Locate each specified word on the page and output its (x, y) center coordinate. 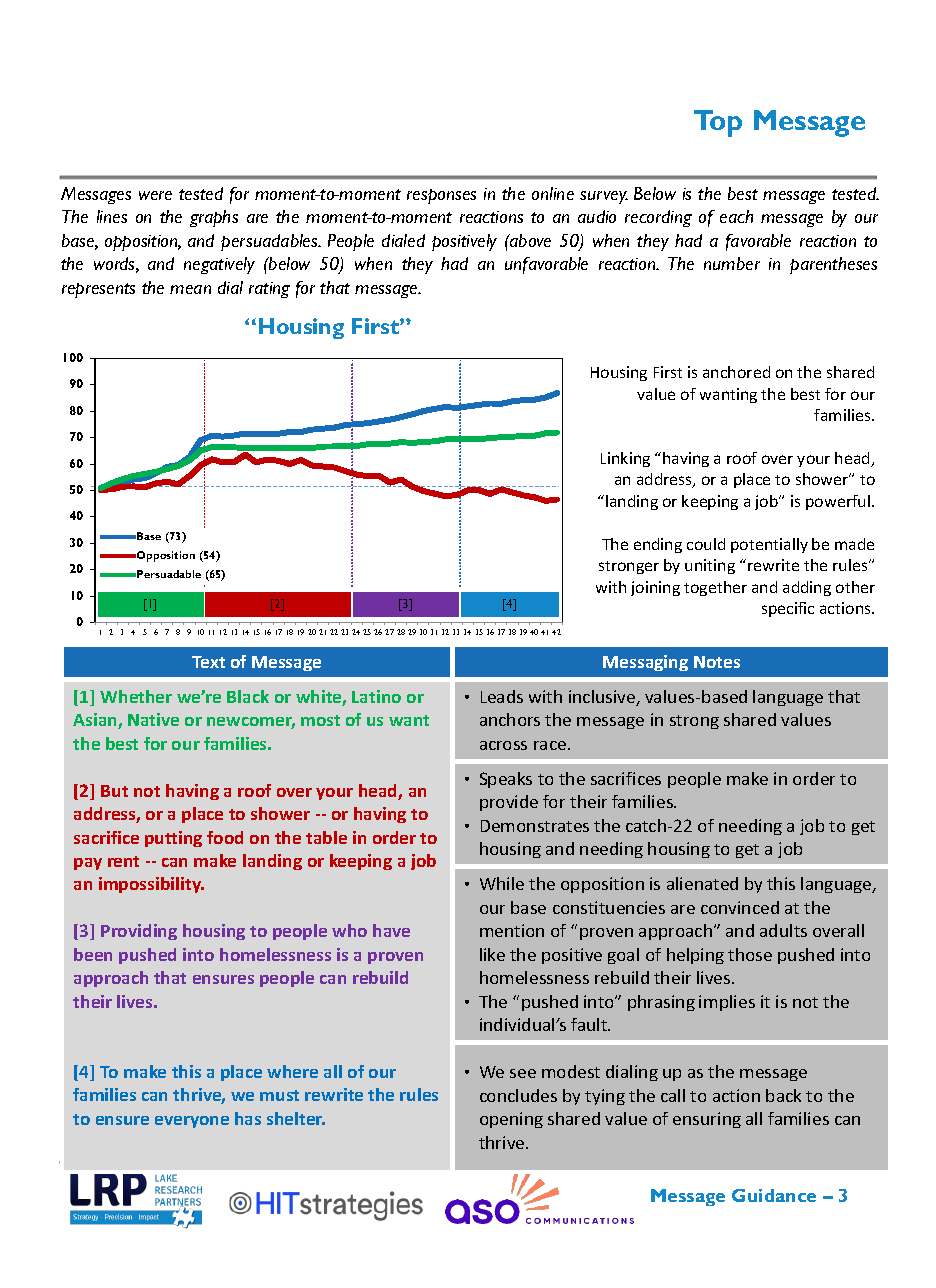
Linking (625, 459)
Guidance (774, 1195)
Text (208, 662)
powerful (838, 502)
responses (441, 196)
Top (718, 123)
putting (173, 839)
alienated (702, 883)
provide (509, 803)
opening (511, 1120)
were (155, 195)
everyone (192, 1122)
